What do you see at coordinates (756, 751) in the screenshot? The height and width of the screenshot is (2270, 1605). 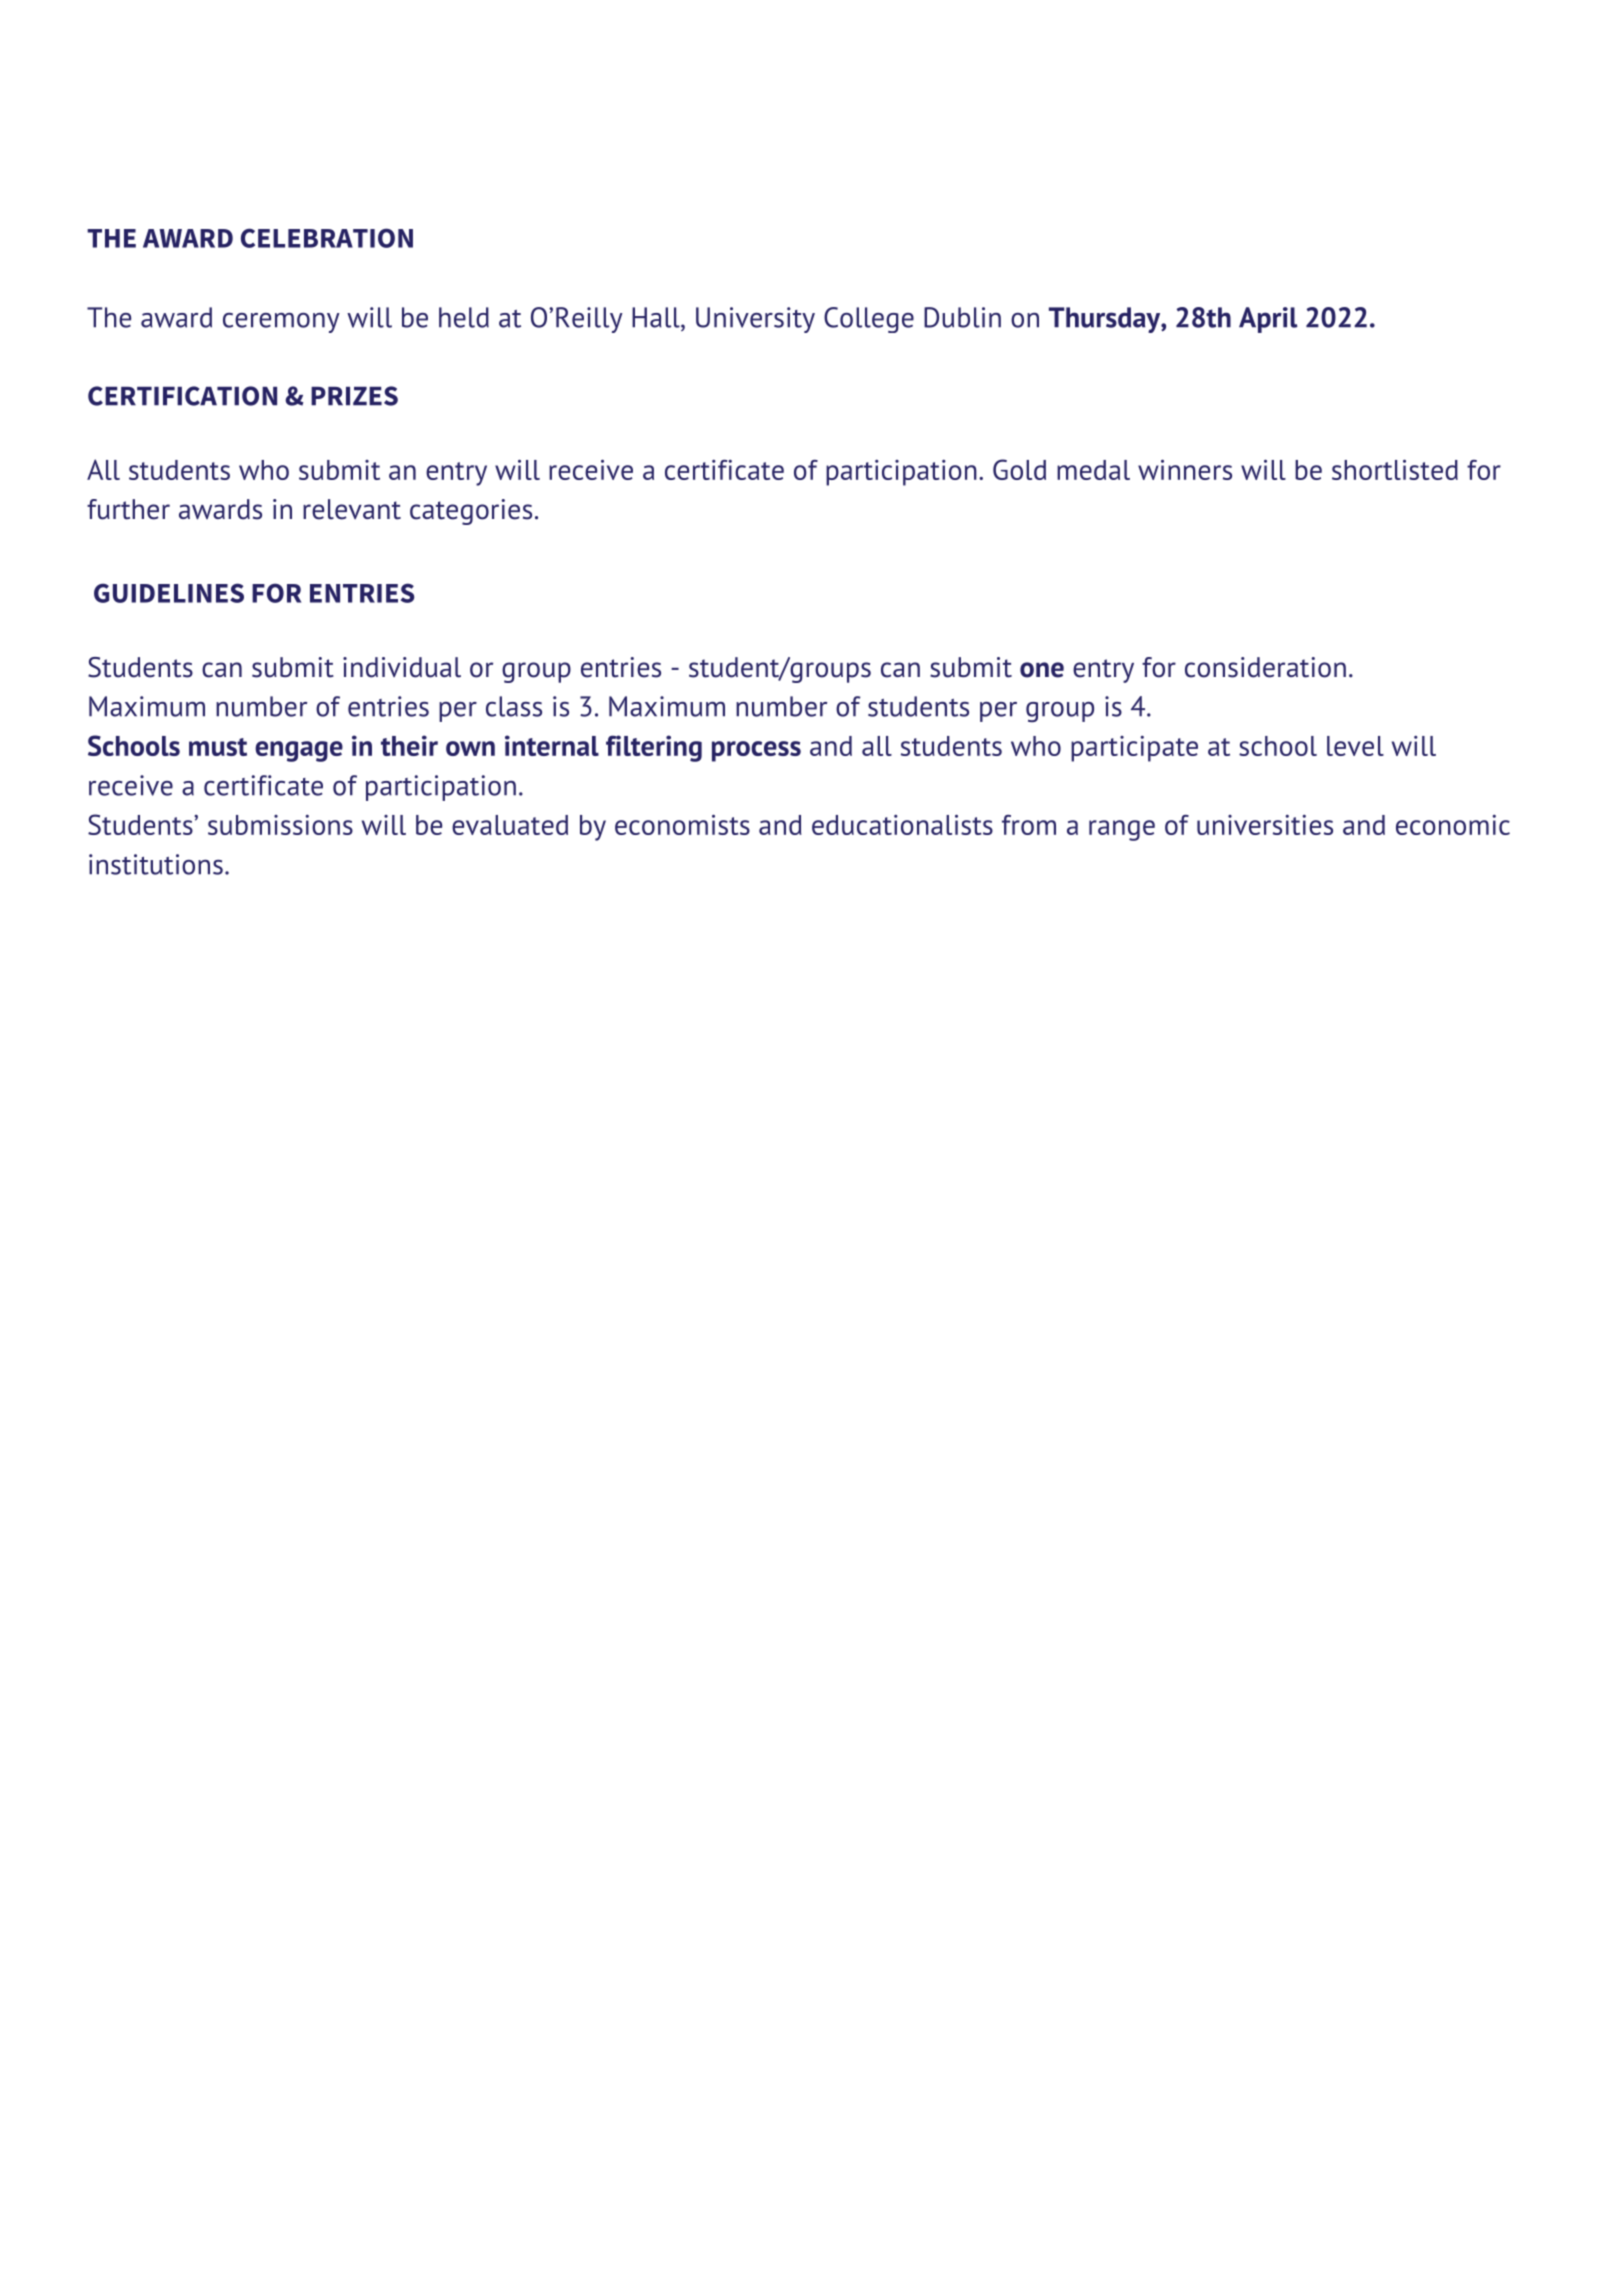 I see `process` at bounding box center [756, 751].
